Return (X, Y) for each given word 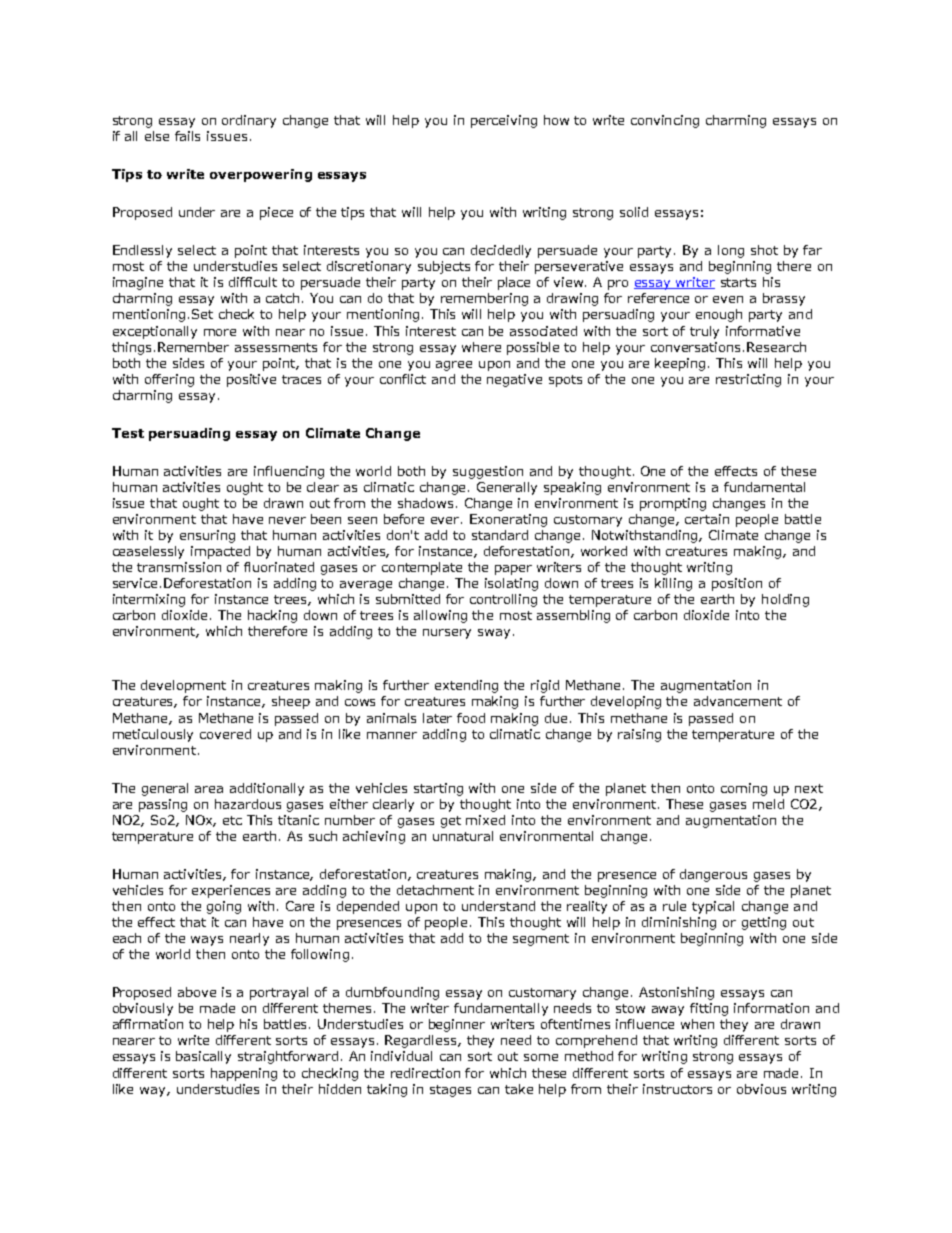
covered (225, 734)
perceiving (504, 121)
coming (744, 789)
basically (203, 1057)
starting (438, 789)
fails (187, 136)
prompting (673, 504)
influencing (289, 472)
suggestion (488, 472)
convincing (665, 121)
